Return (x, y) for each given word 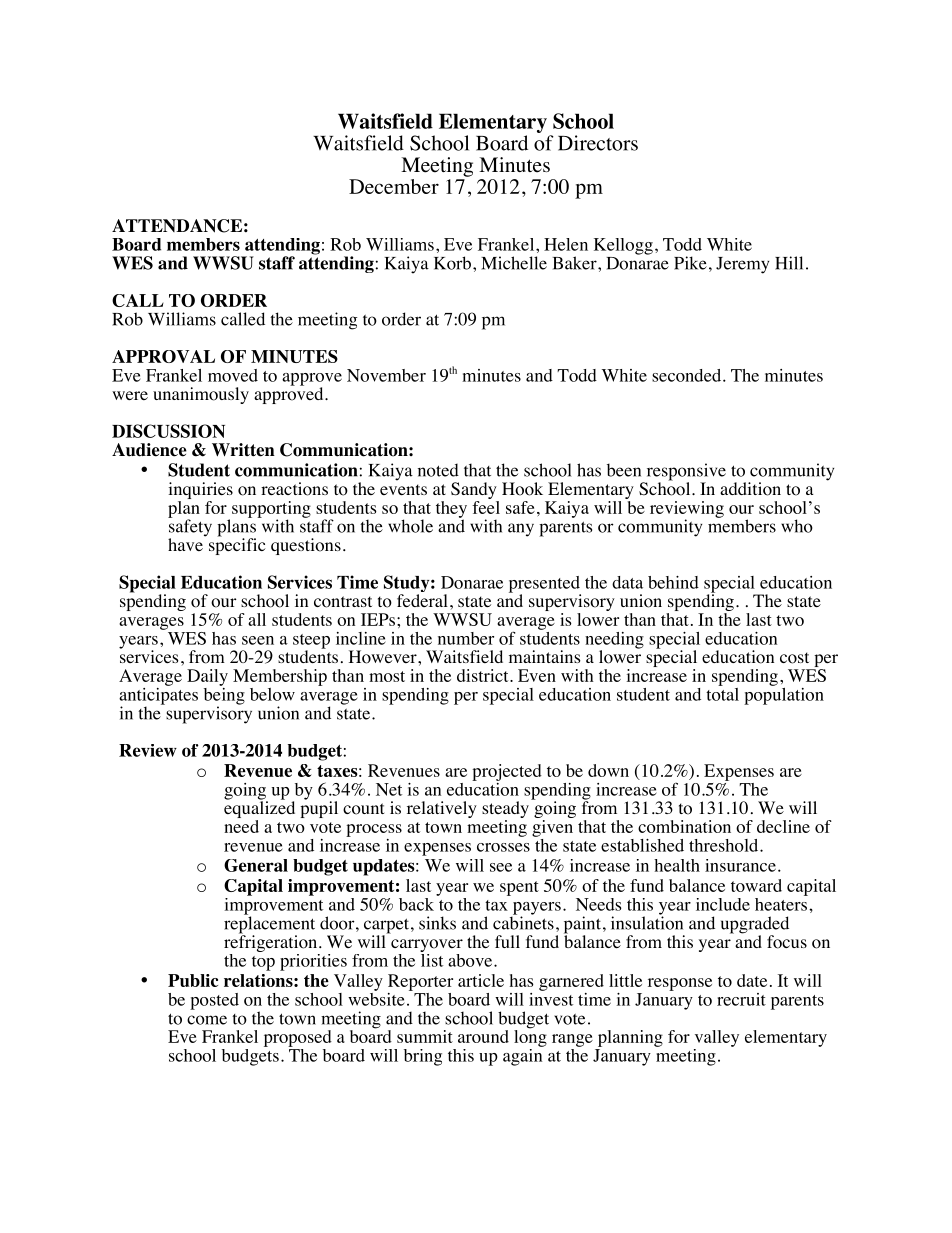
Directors (598, 143)
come (207, 1020)
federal (422, 600)
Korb (452, 263)
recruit (741, 999)
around (483, 1036)
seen (258, 640)
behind (673, 582)
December (394, 186)
